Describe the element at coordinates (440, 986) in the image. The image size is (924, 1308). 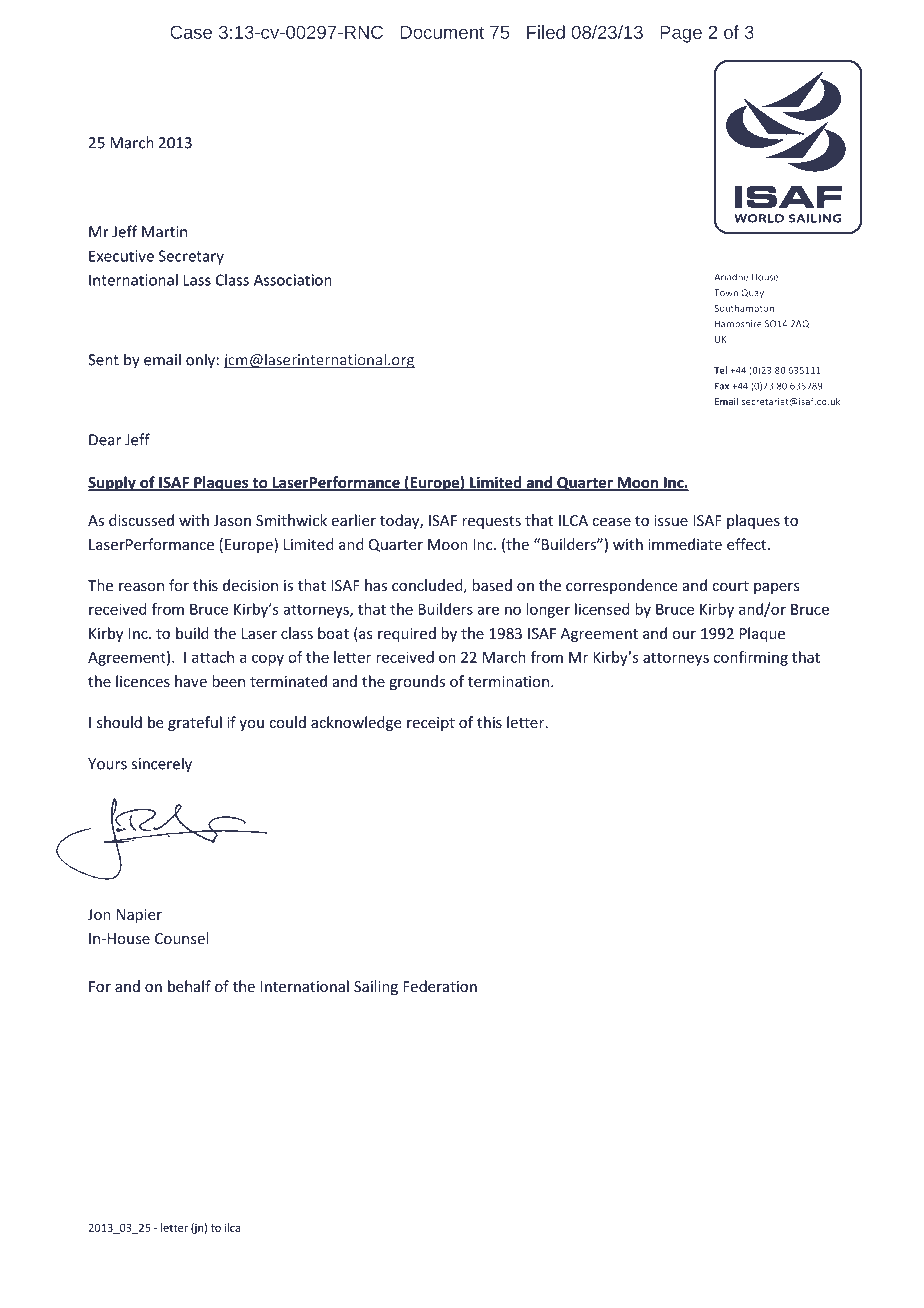
I see `Federation` at that location.
